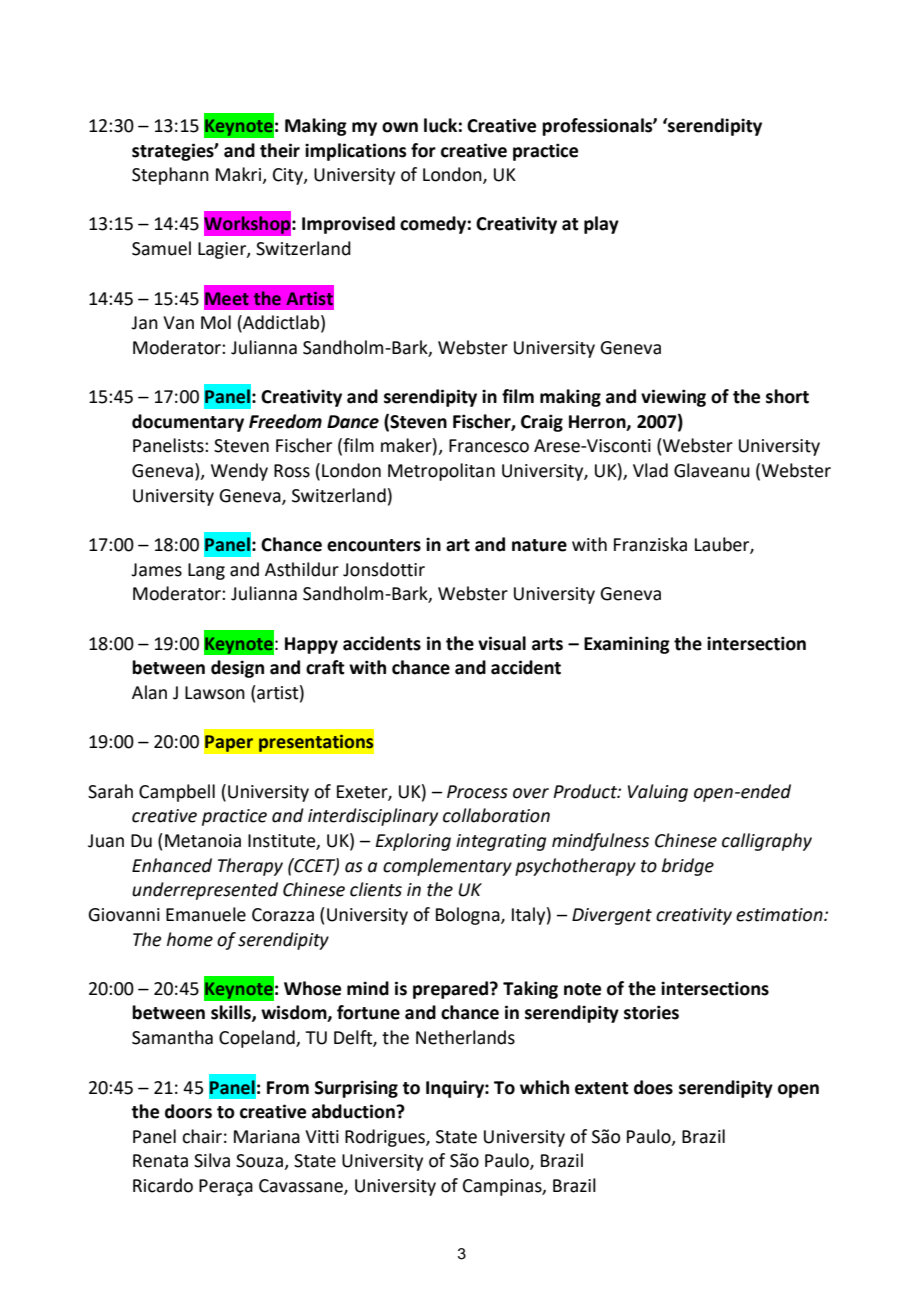  What do you see at coordinates (400, 127) in the page?
I see `own` at bounding box center [400, 127].
